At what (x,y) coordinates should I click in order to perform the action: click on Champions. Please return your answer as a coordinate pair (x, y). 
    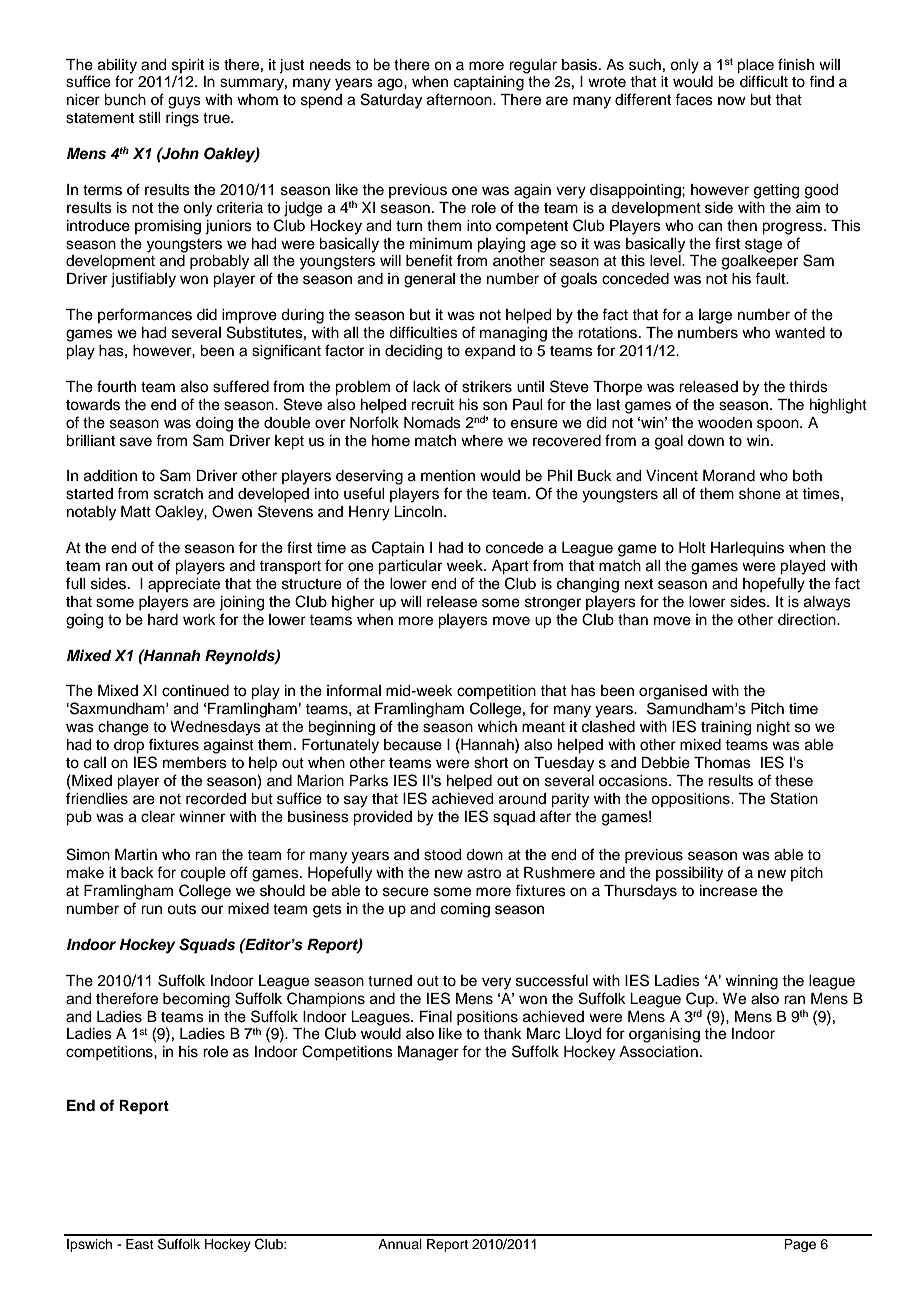
    Looking at the image, I should click on (326, 1000).
